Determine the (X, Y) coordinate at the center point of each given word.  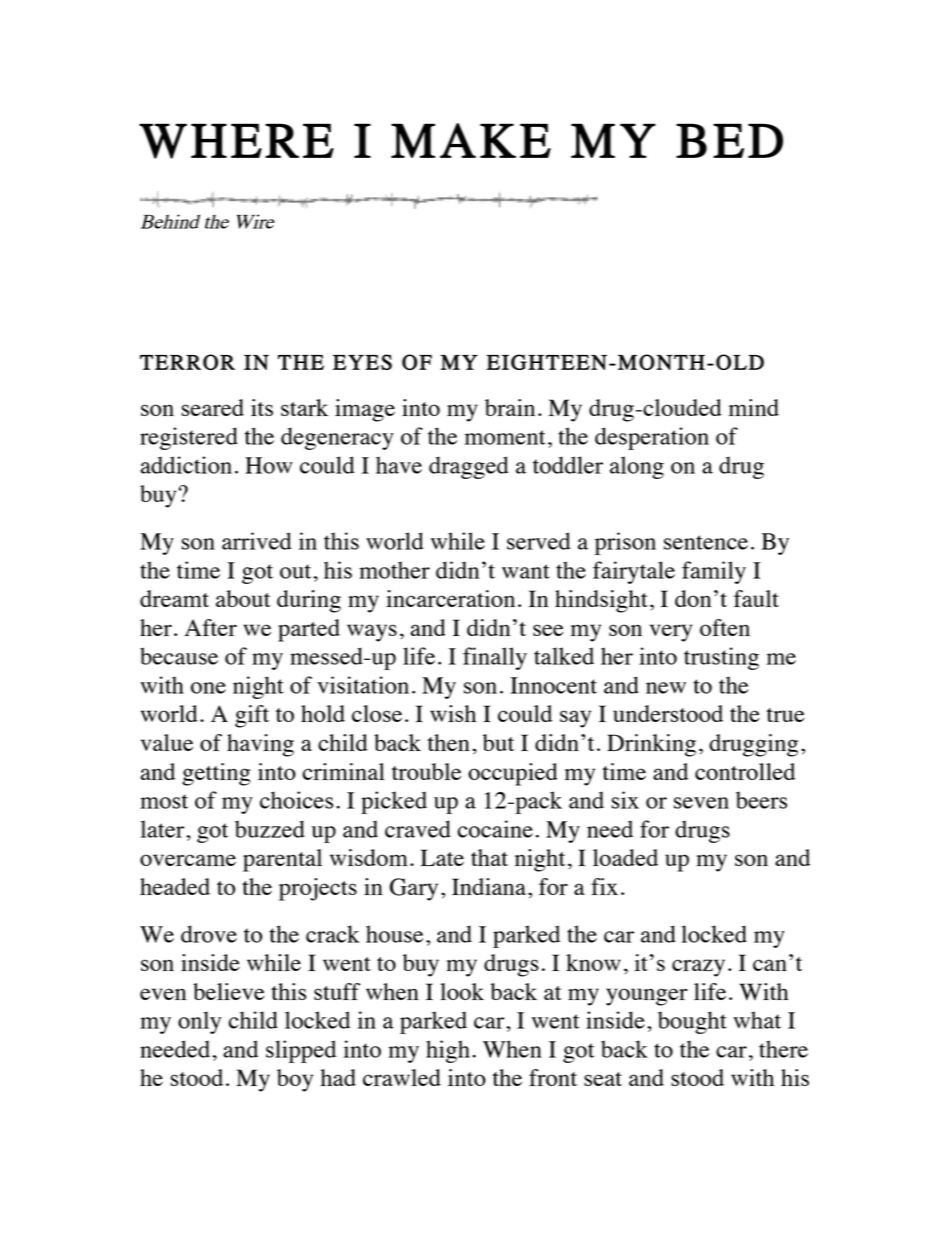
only (199, 1022)
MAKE (471, 140)
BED (729, 140)
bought (692, 1022)
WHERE (236, 141)
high (448, 1051)
